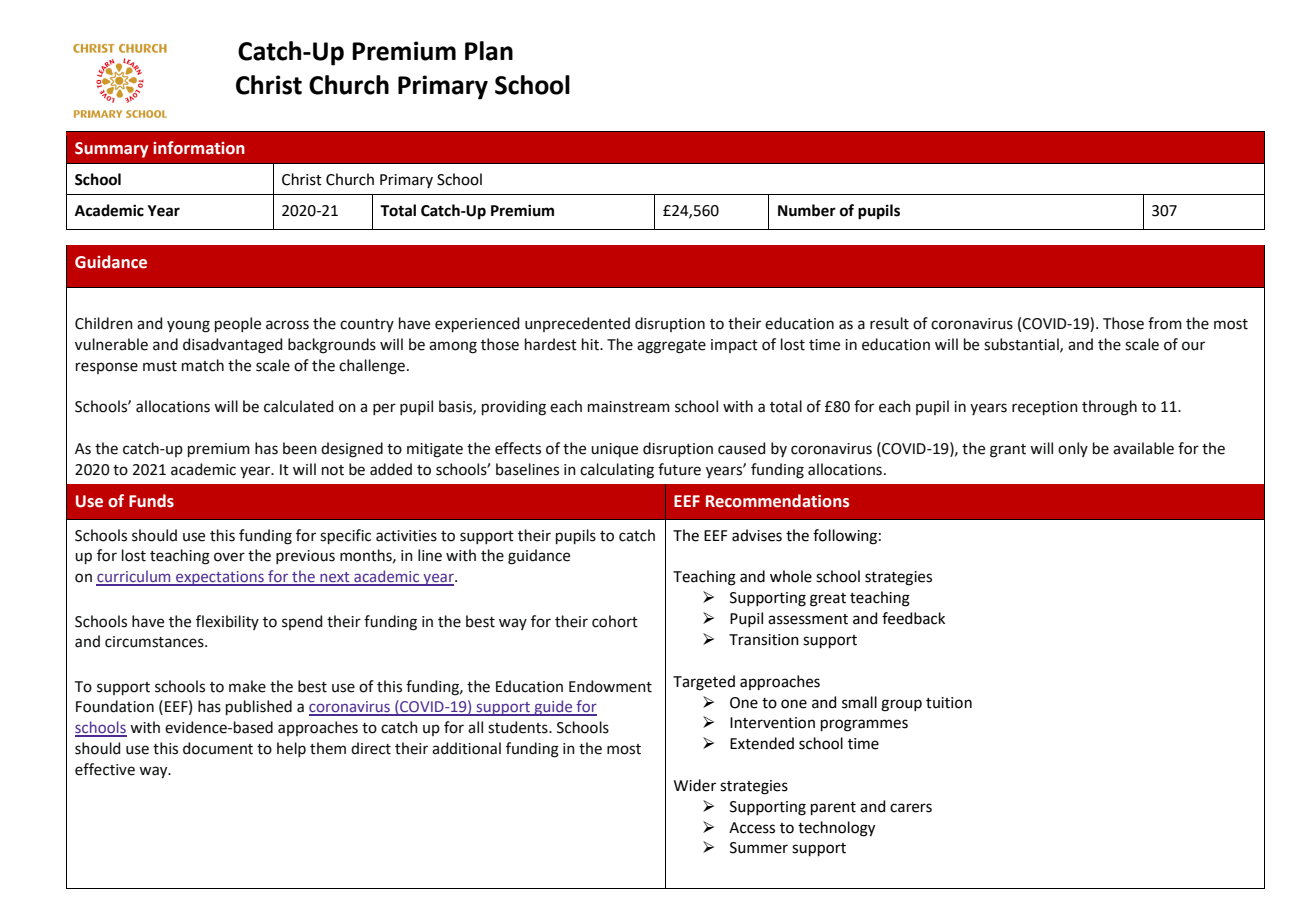 The height and width of the image is (924, 1308). What do you see at coordinates (807, 210) in the image?
I see `Number` at bounding box center [807, 210].
